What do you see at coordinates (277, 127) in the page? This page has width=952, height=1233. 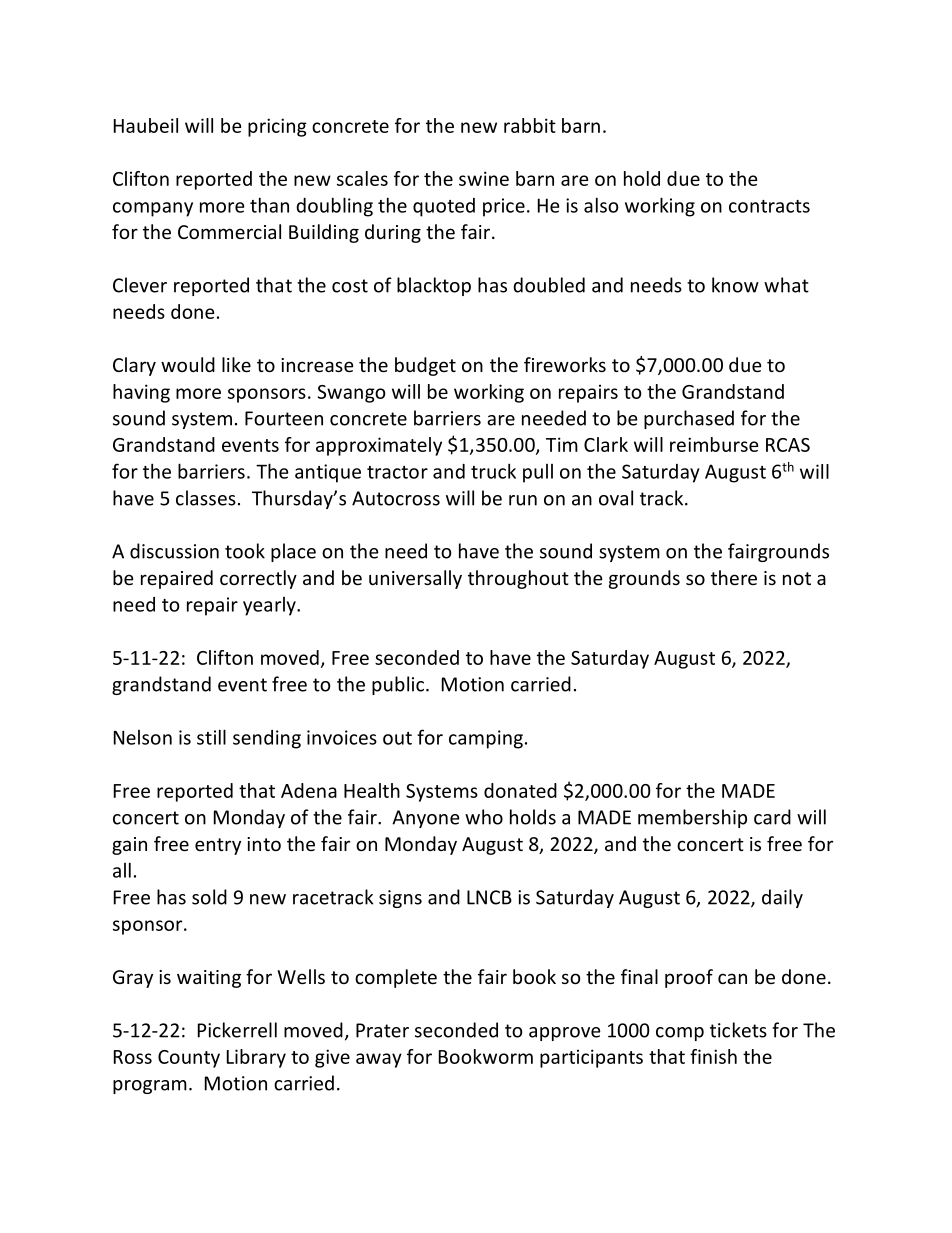 I see `pricing` at bounding box center [277, 127].
